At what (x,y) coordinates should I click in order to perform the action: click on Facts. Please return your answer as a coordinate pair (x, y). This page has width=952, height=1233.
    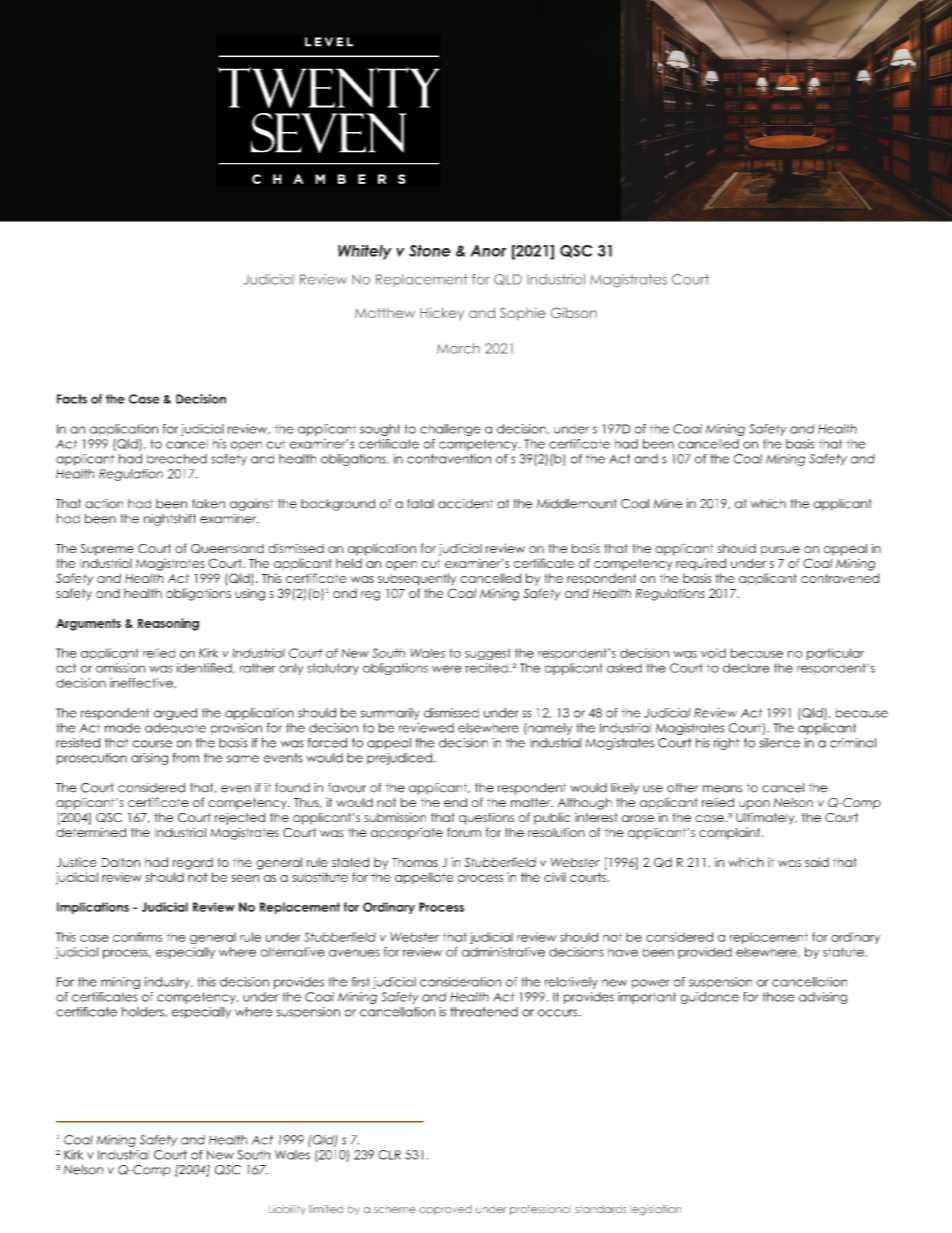
    Looking at the image, I should click on (72, 399).
